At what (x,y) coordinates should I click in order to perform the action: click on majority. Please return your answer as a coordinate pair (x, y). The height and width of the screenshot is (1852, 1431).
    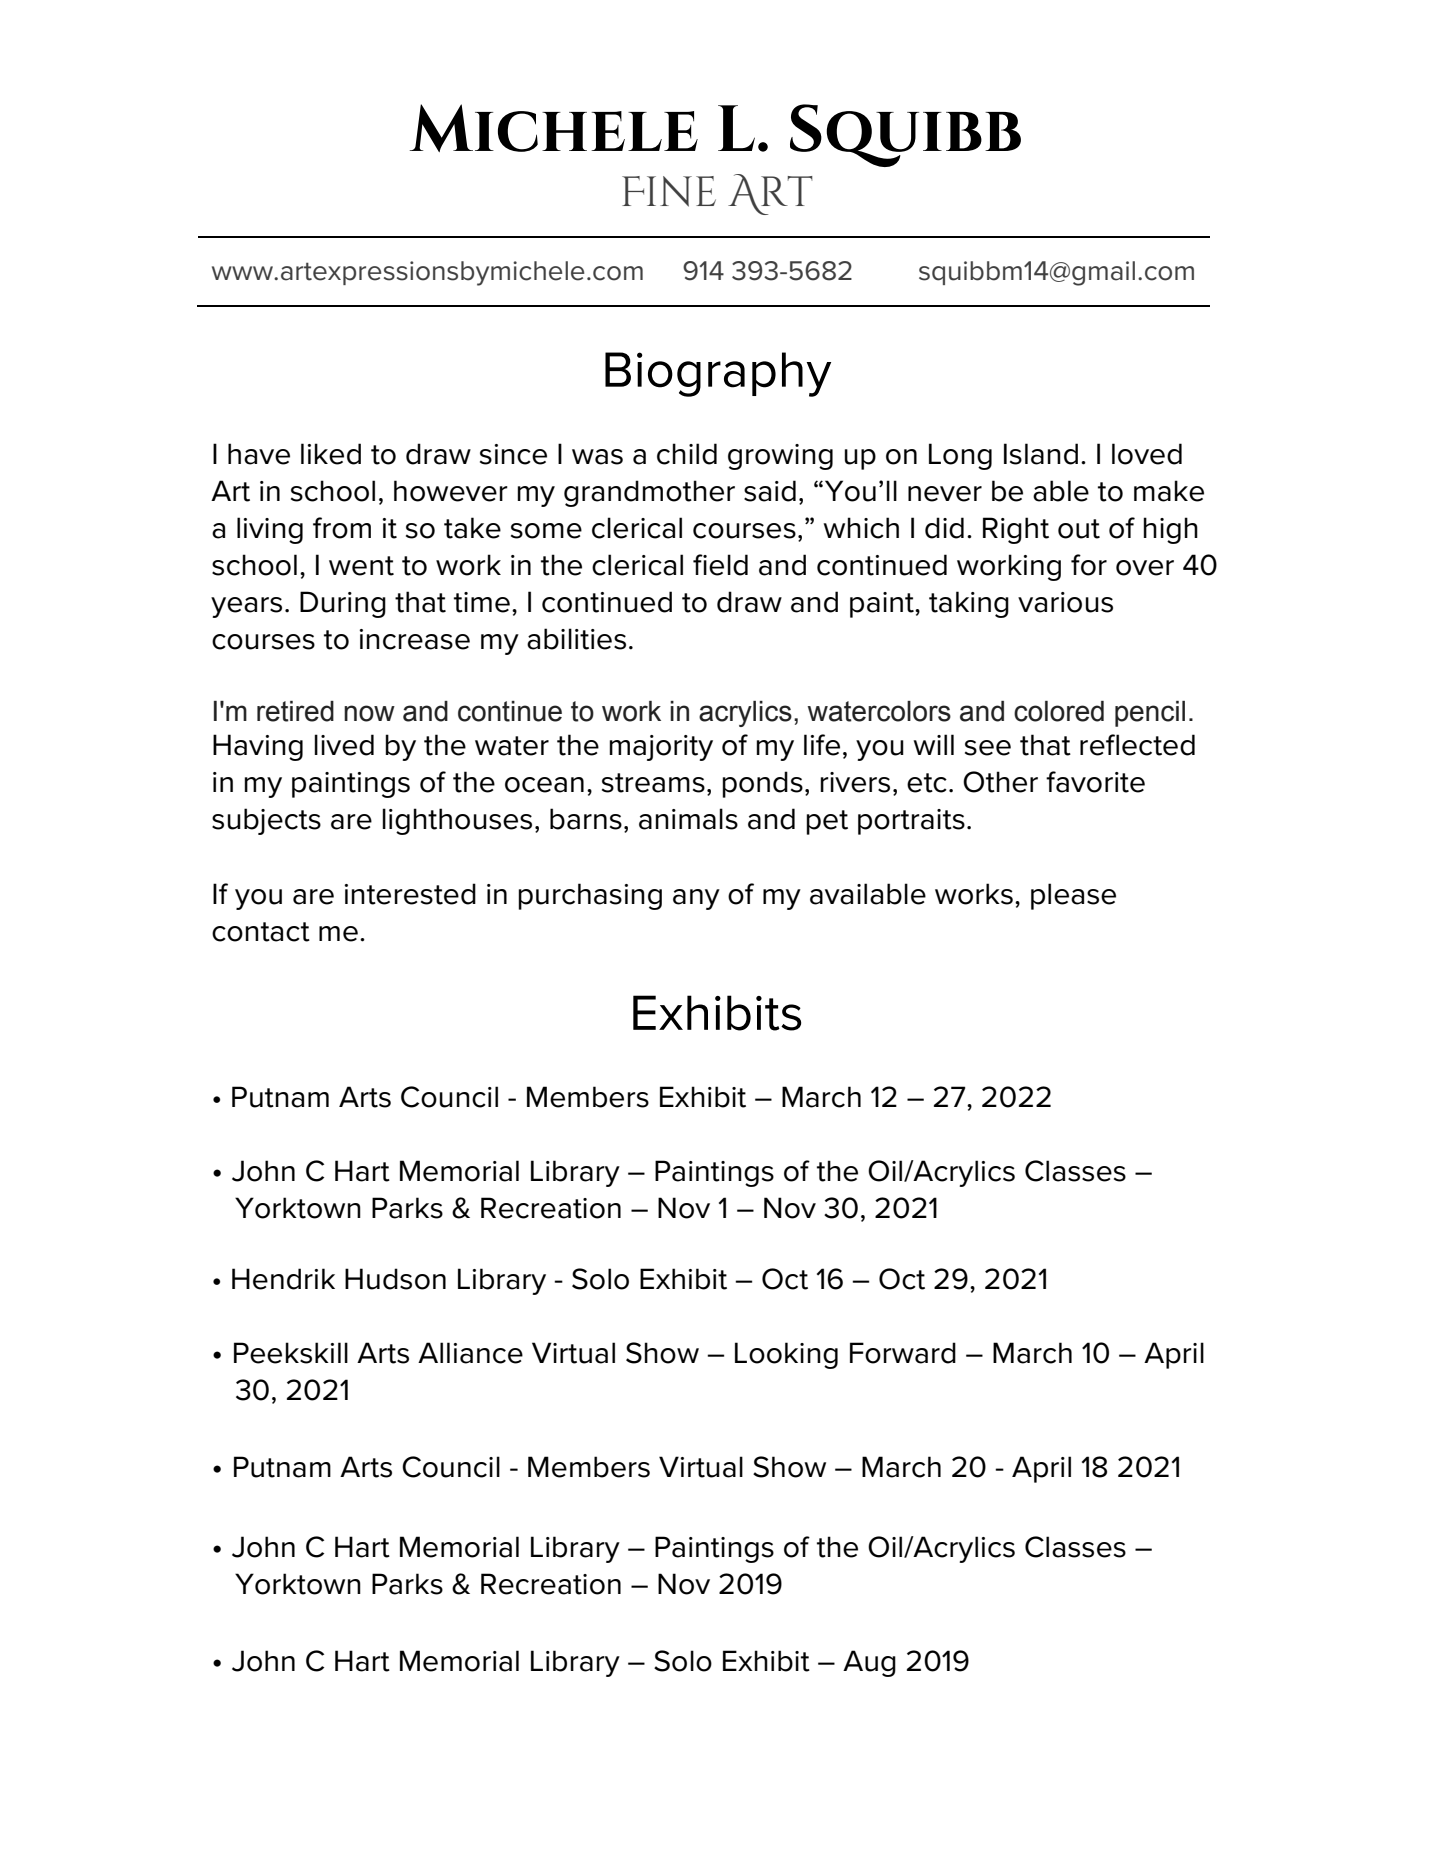
    Looking at the image, I should click on (661, 748).
